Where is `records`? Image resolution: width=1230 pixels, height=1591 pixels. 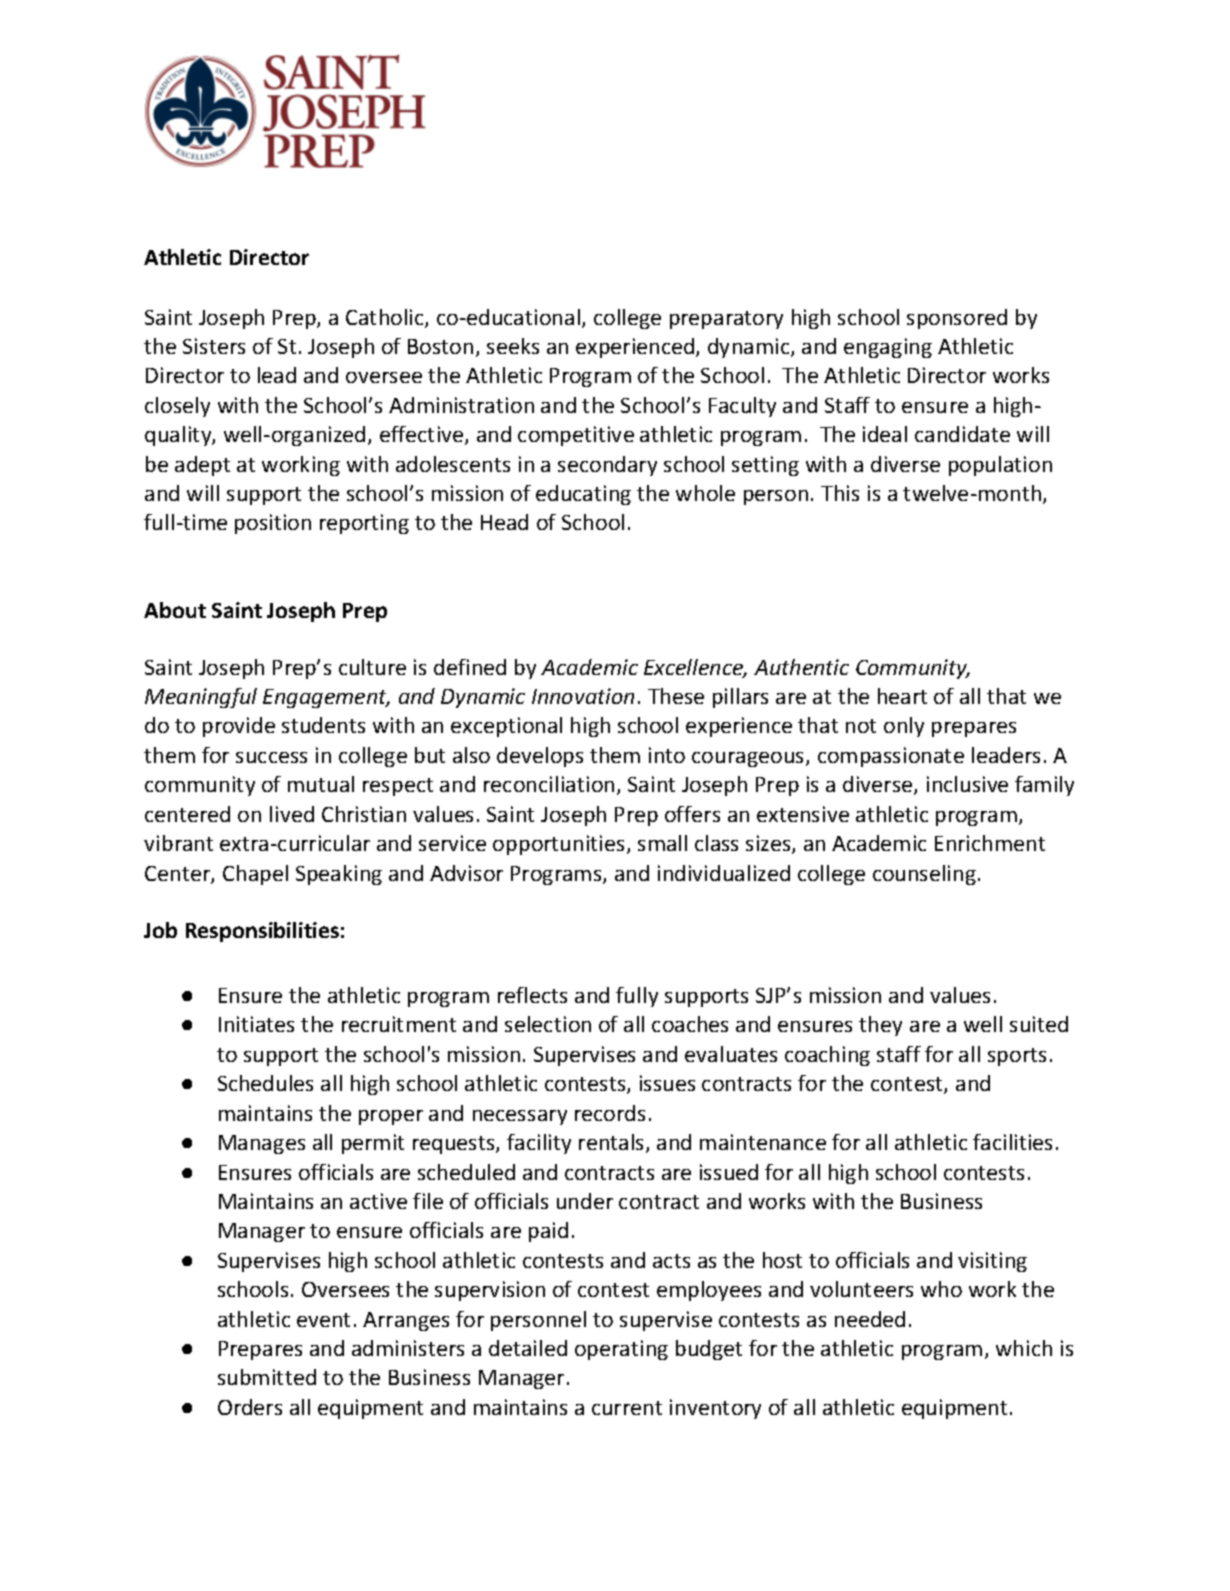
records is located at coordinates (610, 1113).
